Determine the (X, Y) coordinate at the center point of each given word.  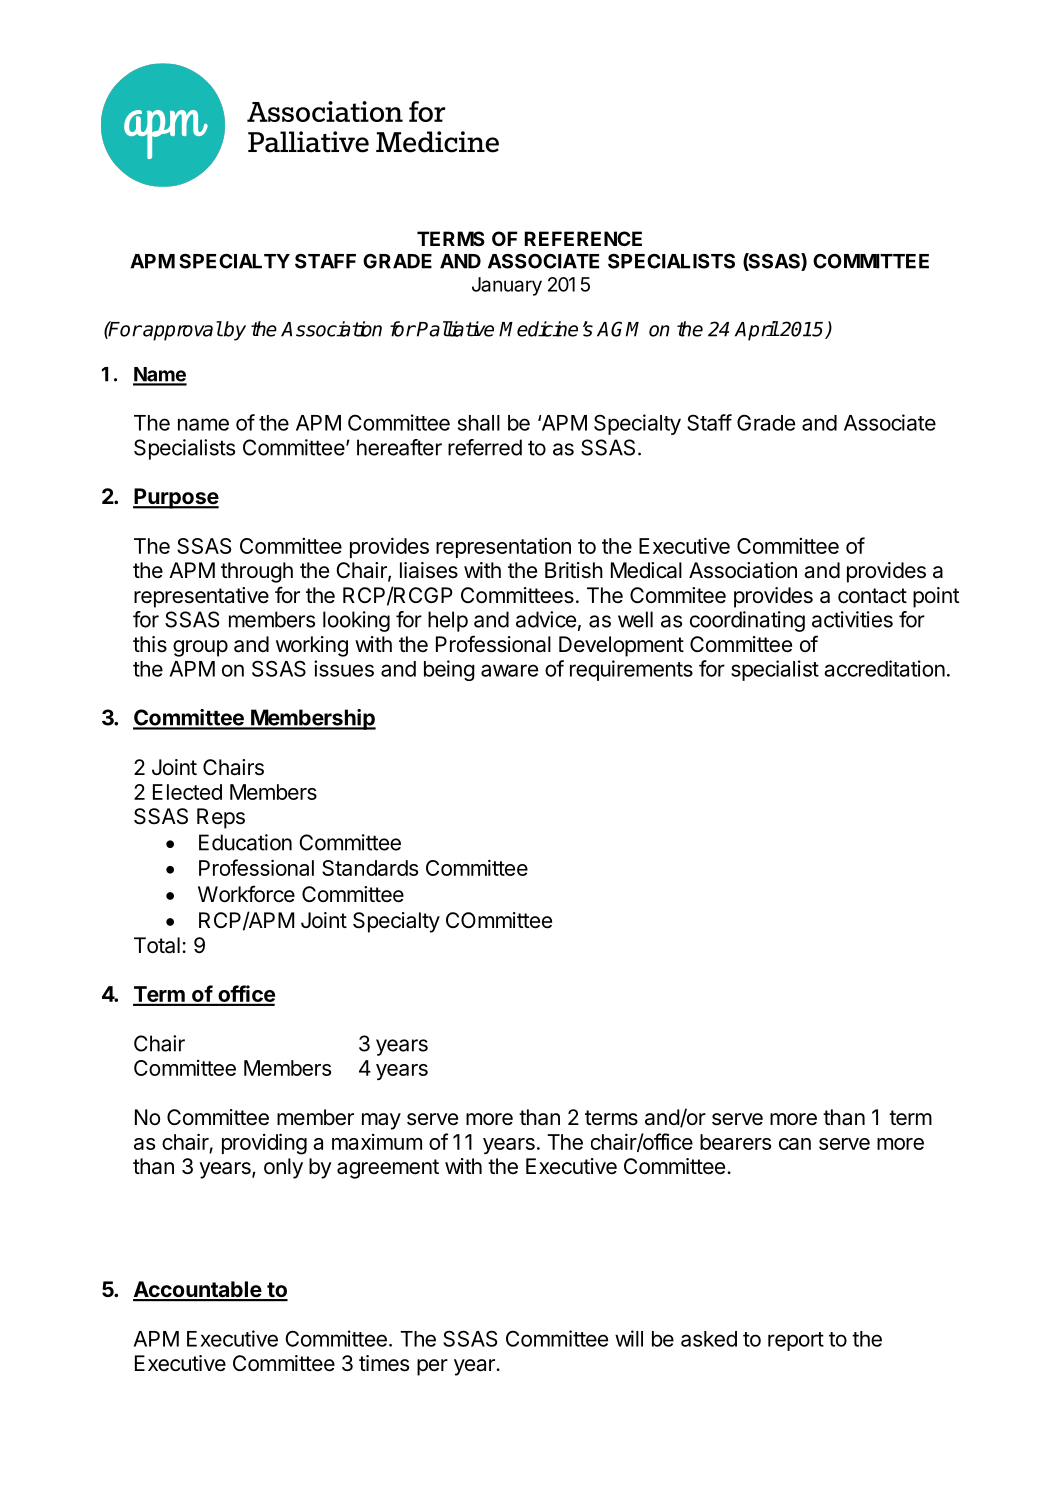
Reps (221, 818)
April (757, 331)
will (629, 1338)
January (507, 286)
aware (509, 670)
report (796, 1341)
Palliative (455, 329)
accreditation (884, 668)
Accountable (198, 1290)
